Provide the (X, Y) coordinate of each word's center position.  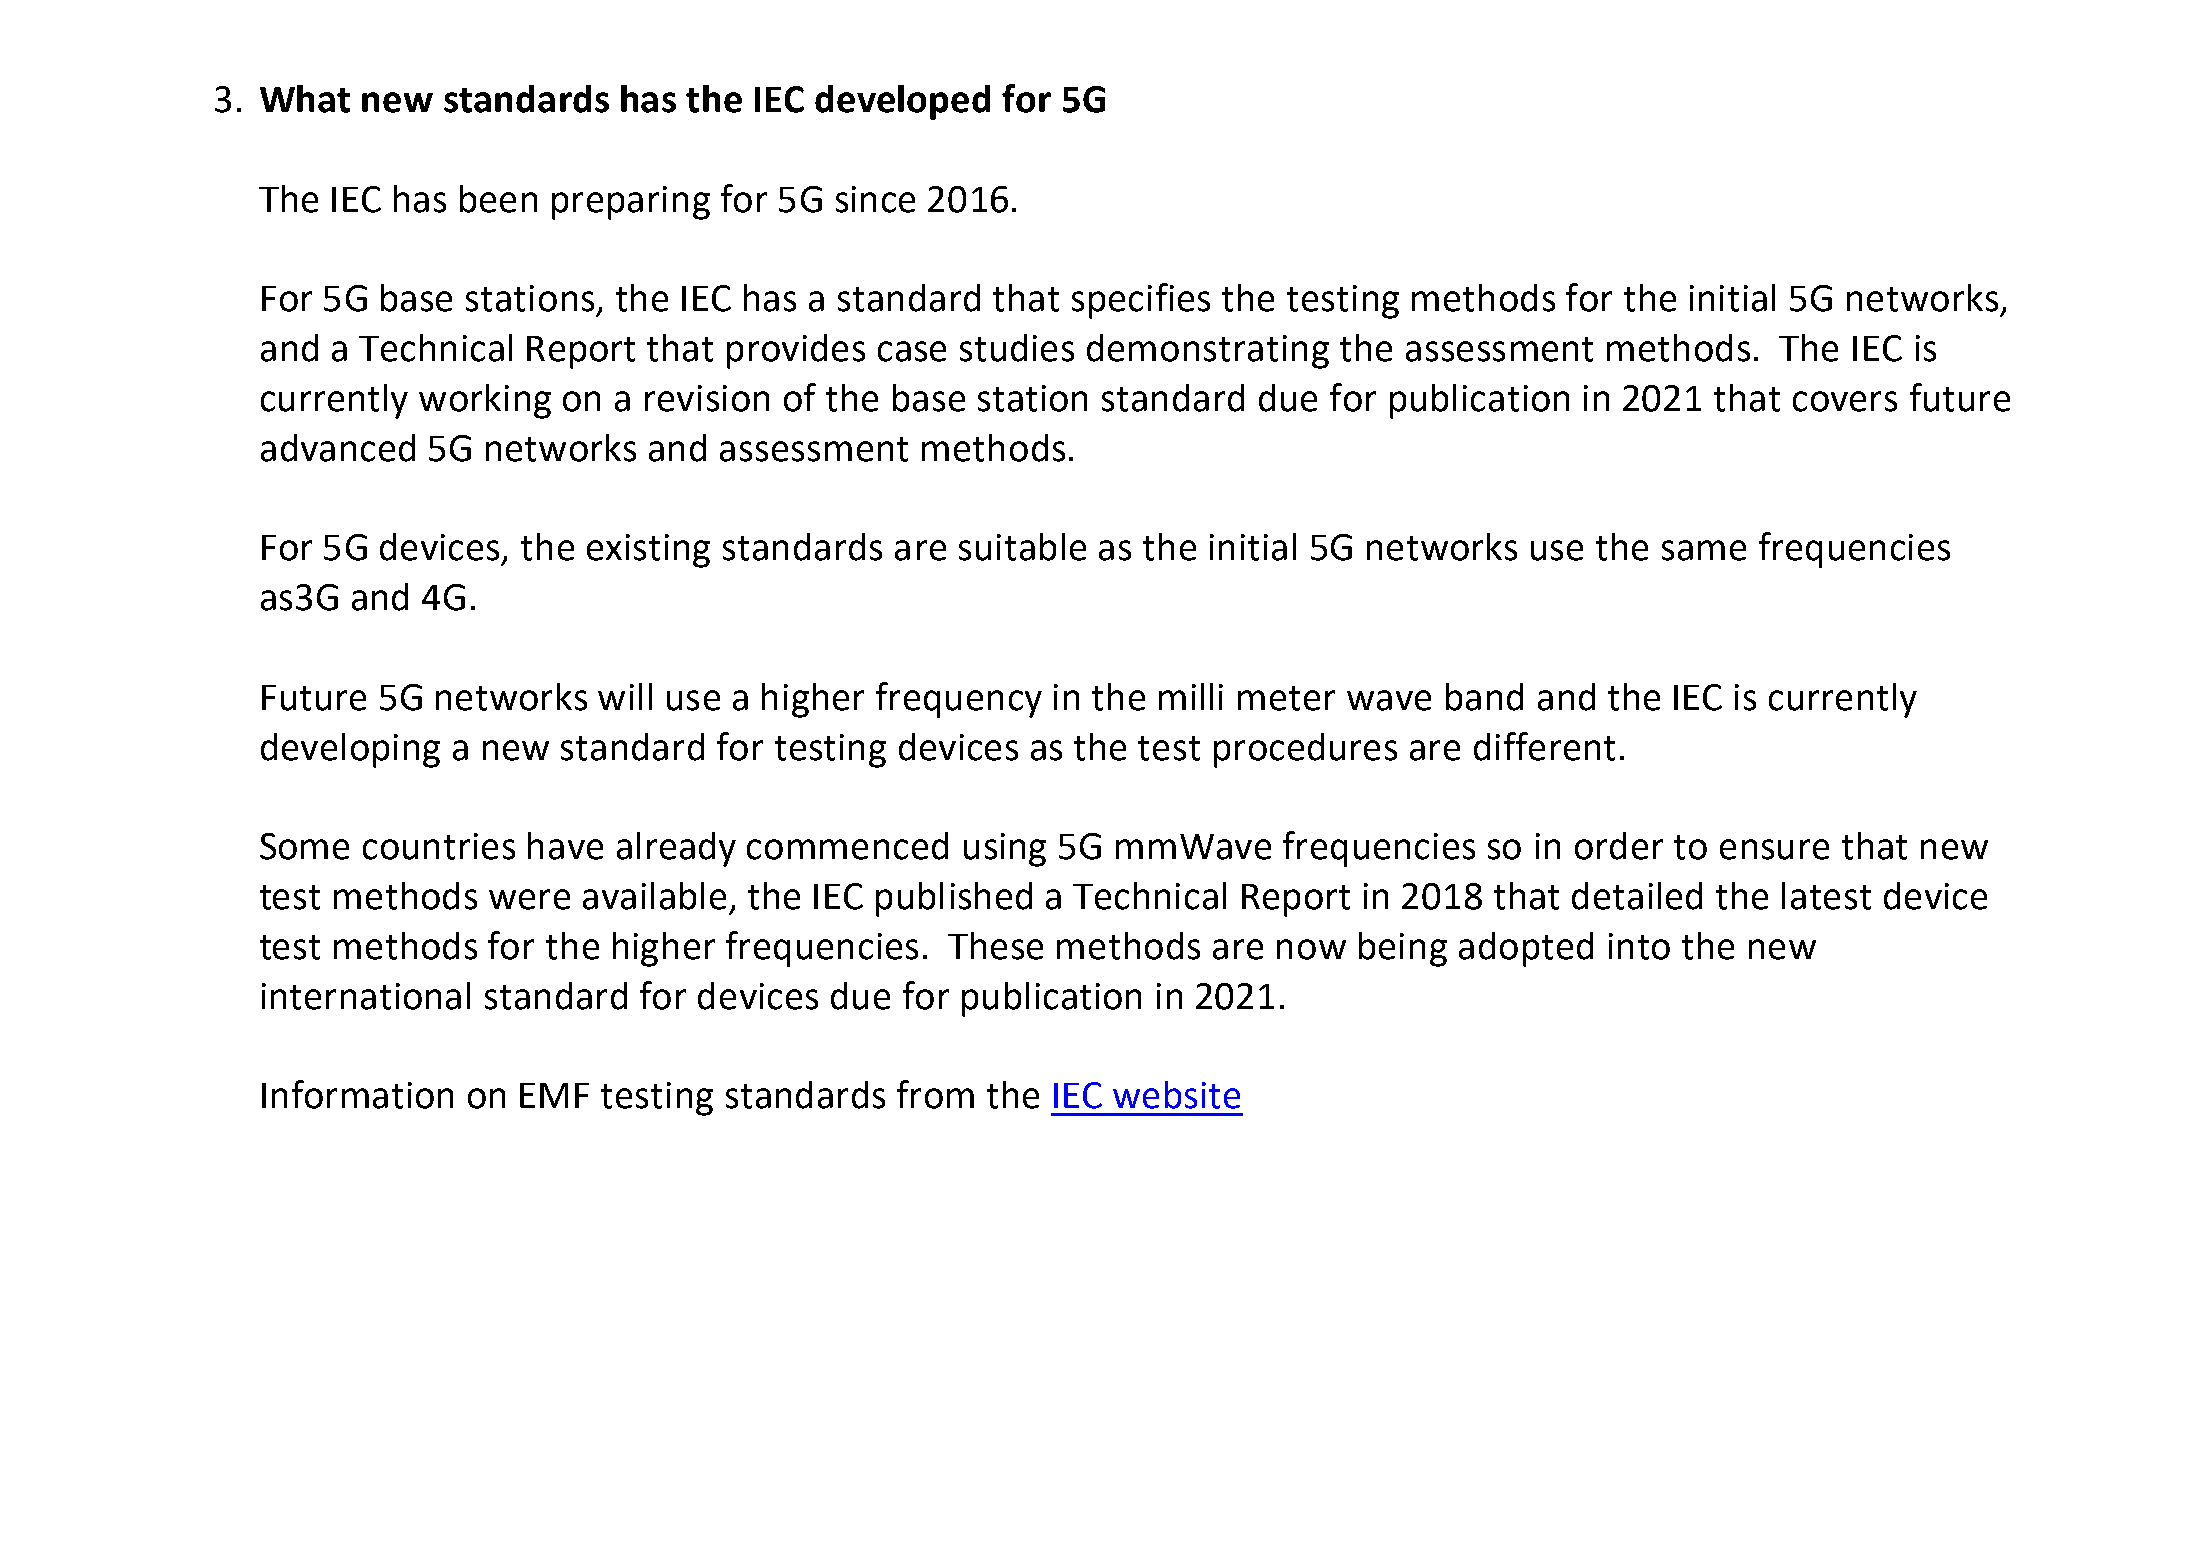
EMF (554, 1095)
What (305, 99)
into (1639, 946)
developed (902, 102)
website (1176, 1095)
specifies (1141, 301)
